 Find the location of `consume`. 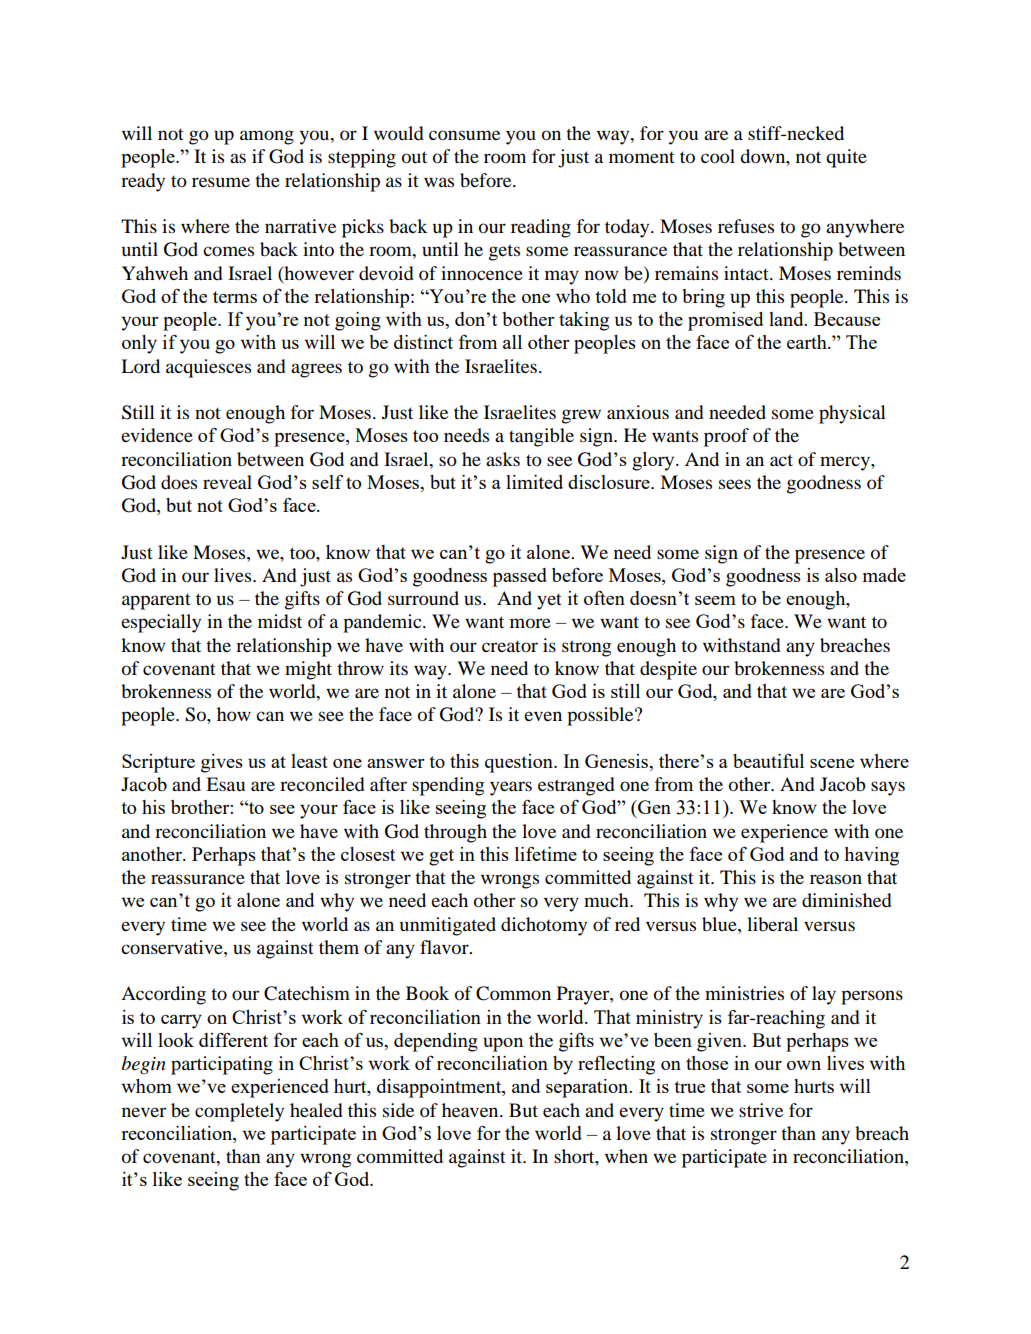

consume is located at coordinates (464, 135).
